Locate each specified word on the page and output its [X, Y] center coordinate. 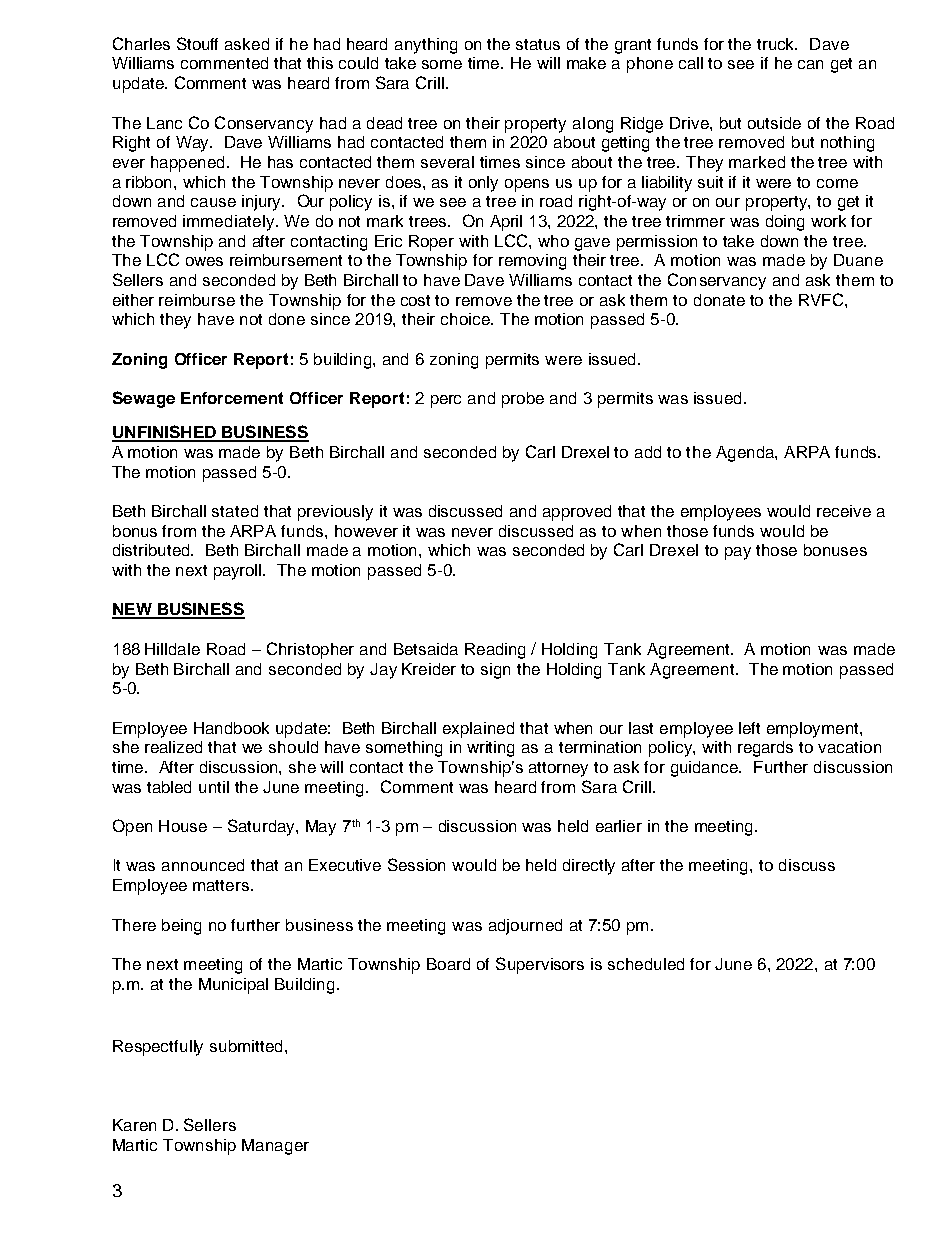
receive [844, 511]
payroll [239, 572]
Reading [495, 651]
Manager [275, 1147]
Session [416, 864]
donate [719, 300]
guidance [706, 769]
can [810, 64]
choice [466, 319]
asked [247, 44]
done [287, 319]
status [538, 44]
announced [203, 865]
